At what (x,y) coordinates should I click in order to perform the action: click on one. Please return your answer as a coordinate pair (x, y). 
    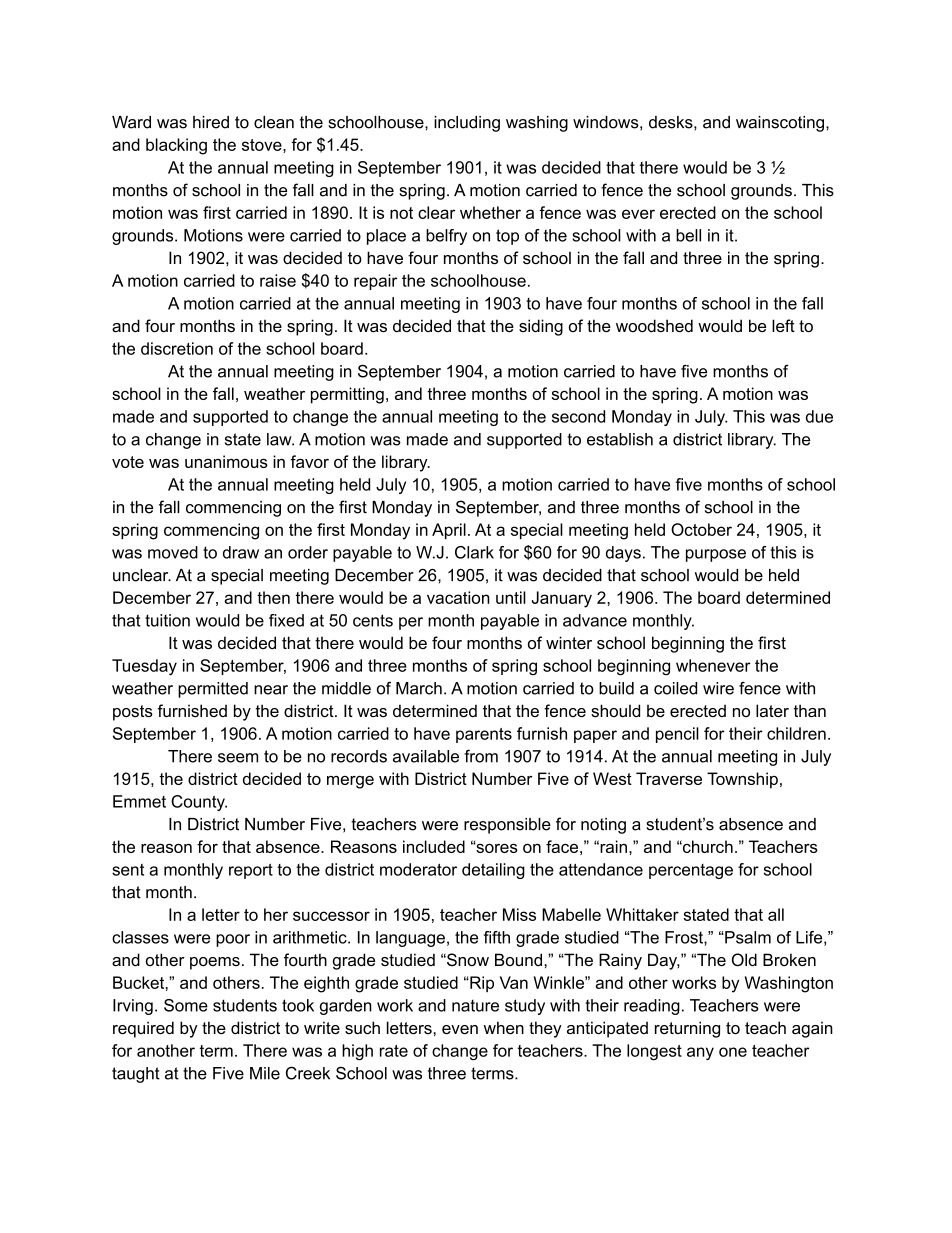
    Looking at the image, I should click on (733, 1052).
